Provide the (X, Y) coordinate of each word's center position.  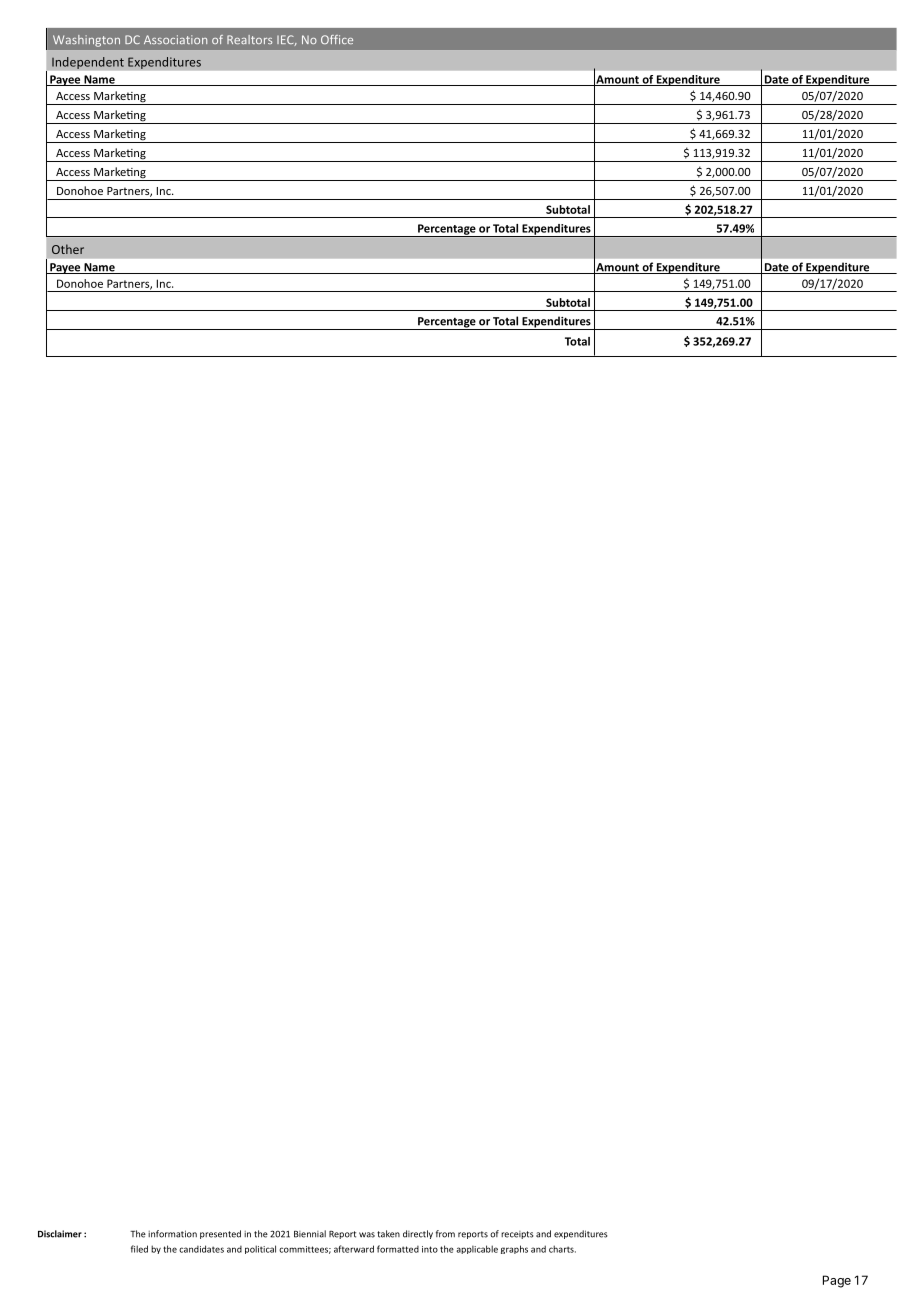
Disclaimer (60, 1234)
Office (337, 39)
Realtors (249, 39)
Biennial (310, 1234)
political (260, 1249)
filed (139, 1249)
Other (68, 249)
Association (175, 39)
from (445, 1234)
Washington (86, 41)
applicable (477, 1249)
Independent (88, 63)
